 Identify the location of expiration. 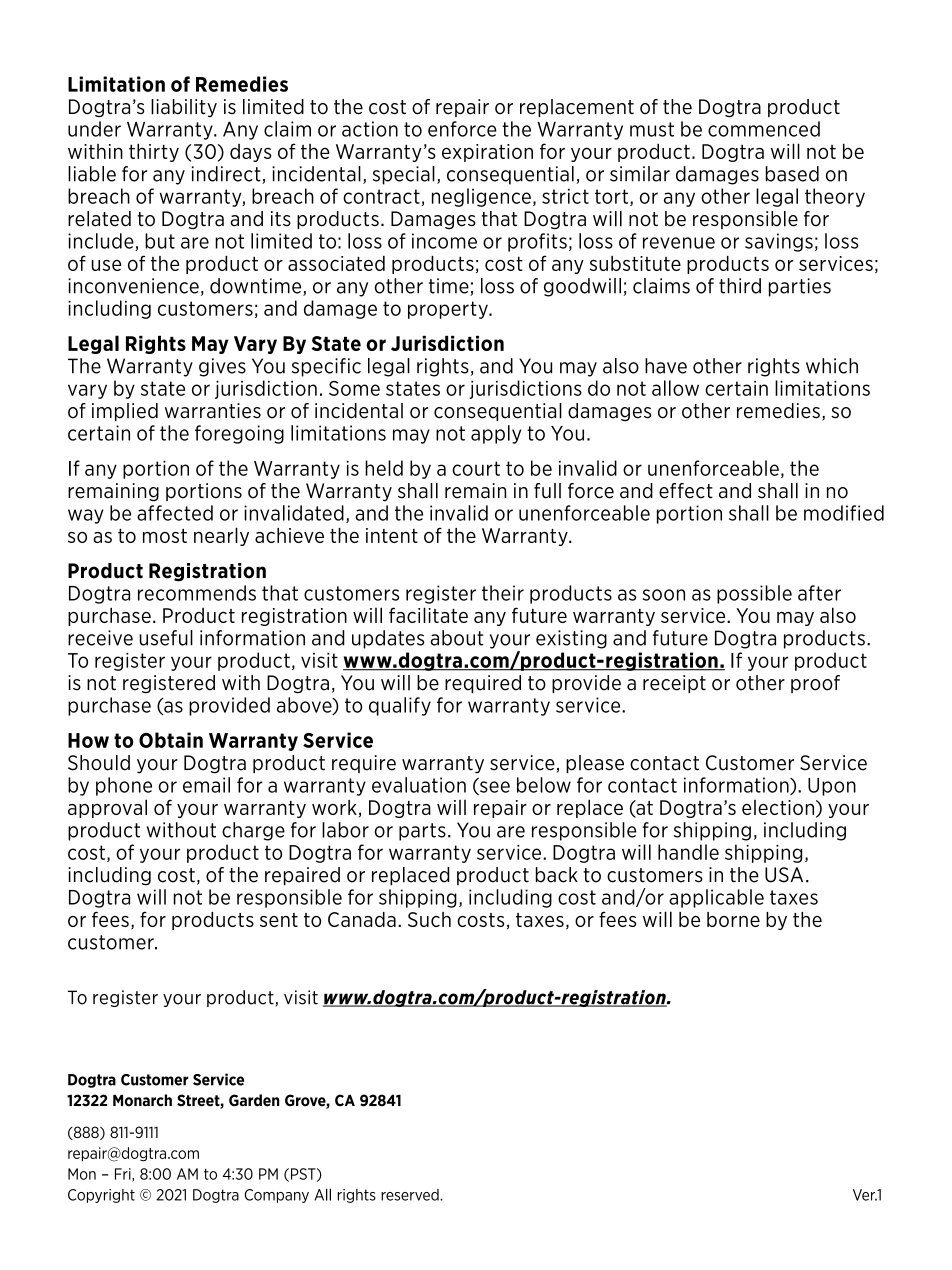
(487, 153).
